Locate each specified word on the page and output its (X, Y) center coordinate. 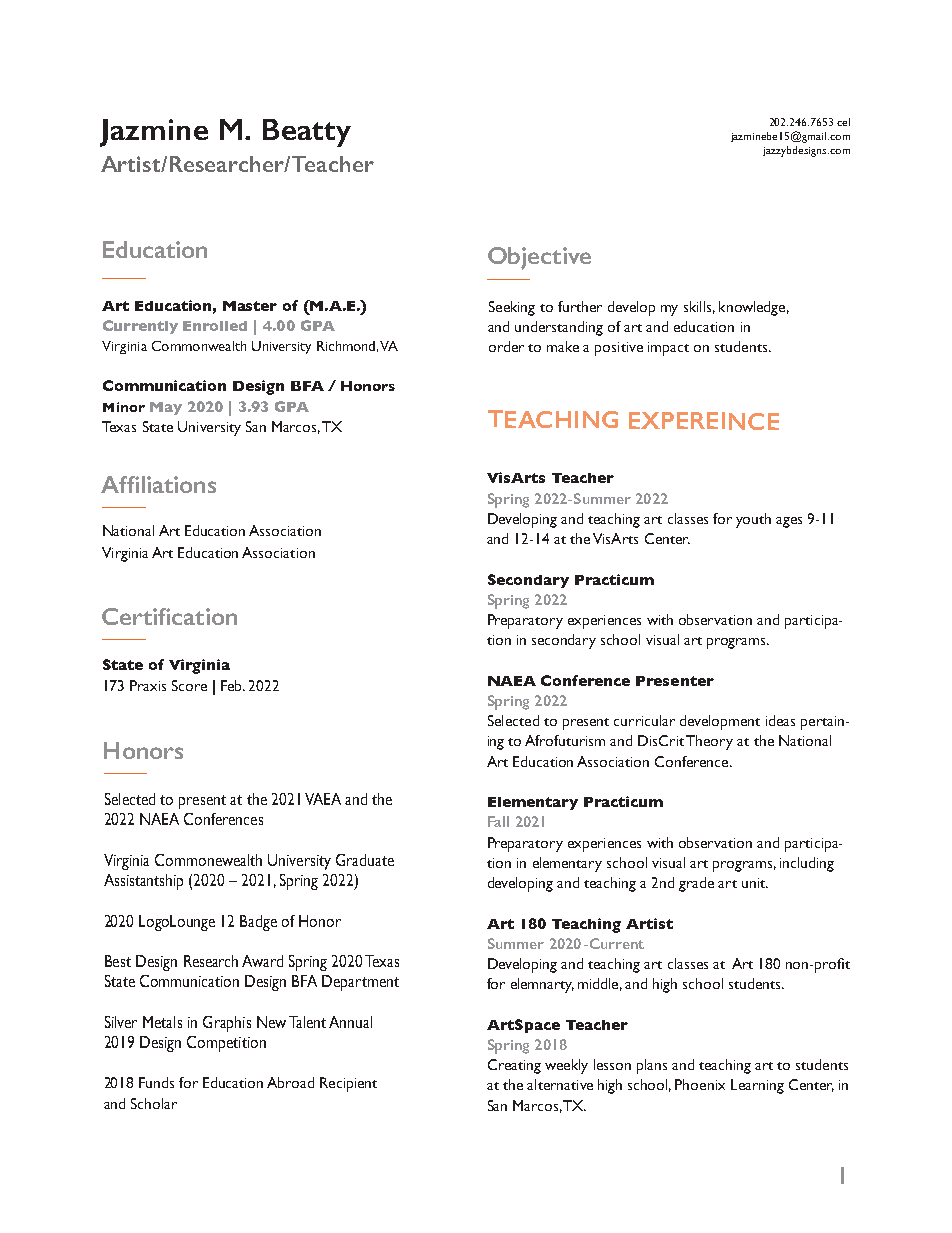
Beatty (307, 133)
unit (755, 883)
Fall (498, 821)
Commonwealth (199, 346)
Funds (156, 1082)
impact (668, 349)
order (506, 346)
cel (843, 122)
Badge (258, 923)
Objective (539, 258)
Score (189, 685)
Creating (514, 1066)
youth (753, 520)
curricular (644, 720)
